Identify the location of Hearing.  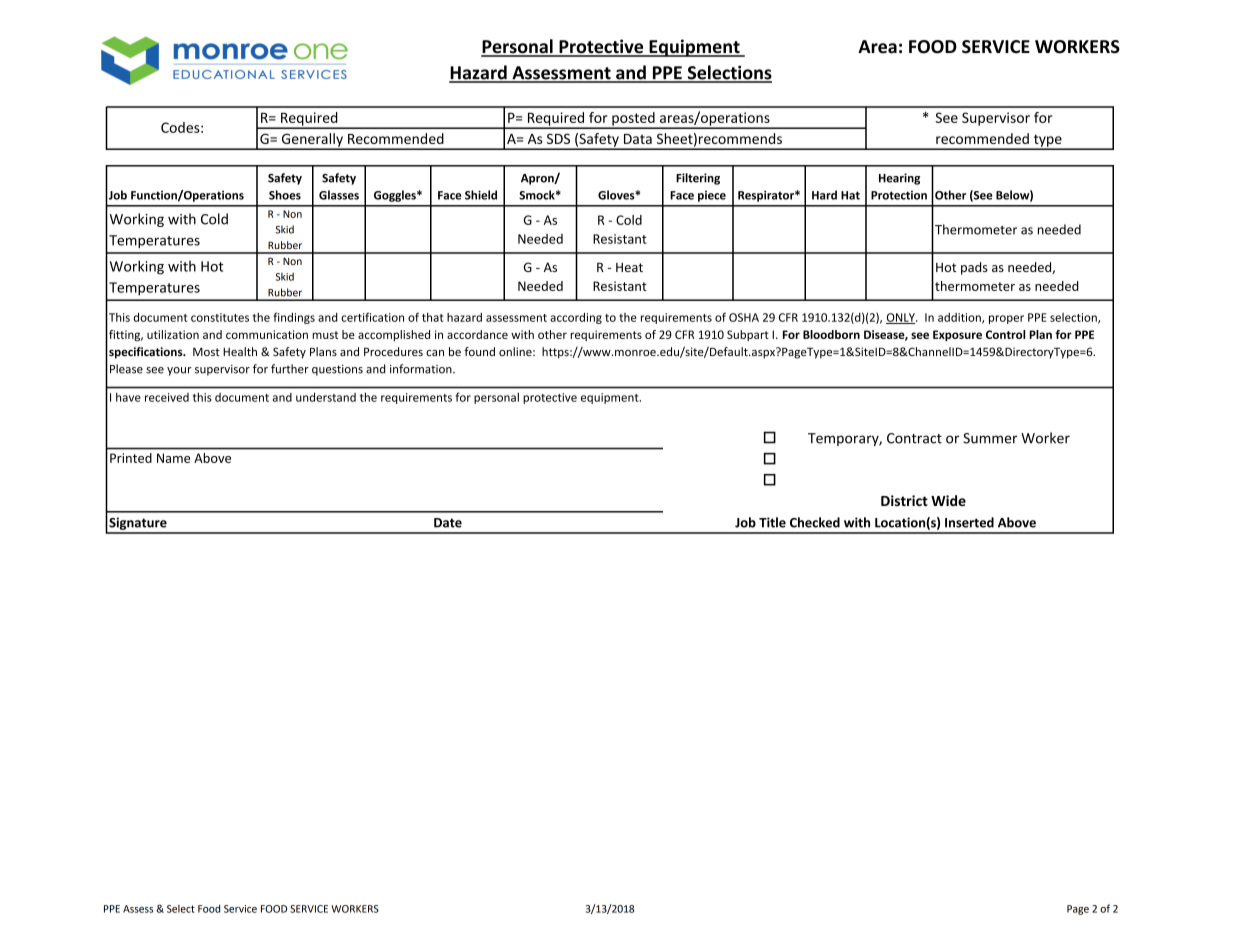
(899, 179).
